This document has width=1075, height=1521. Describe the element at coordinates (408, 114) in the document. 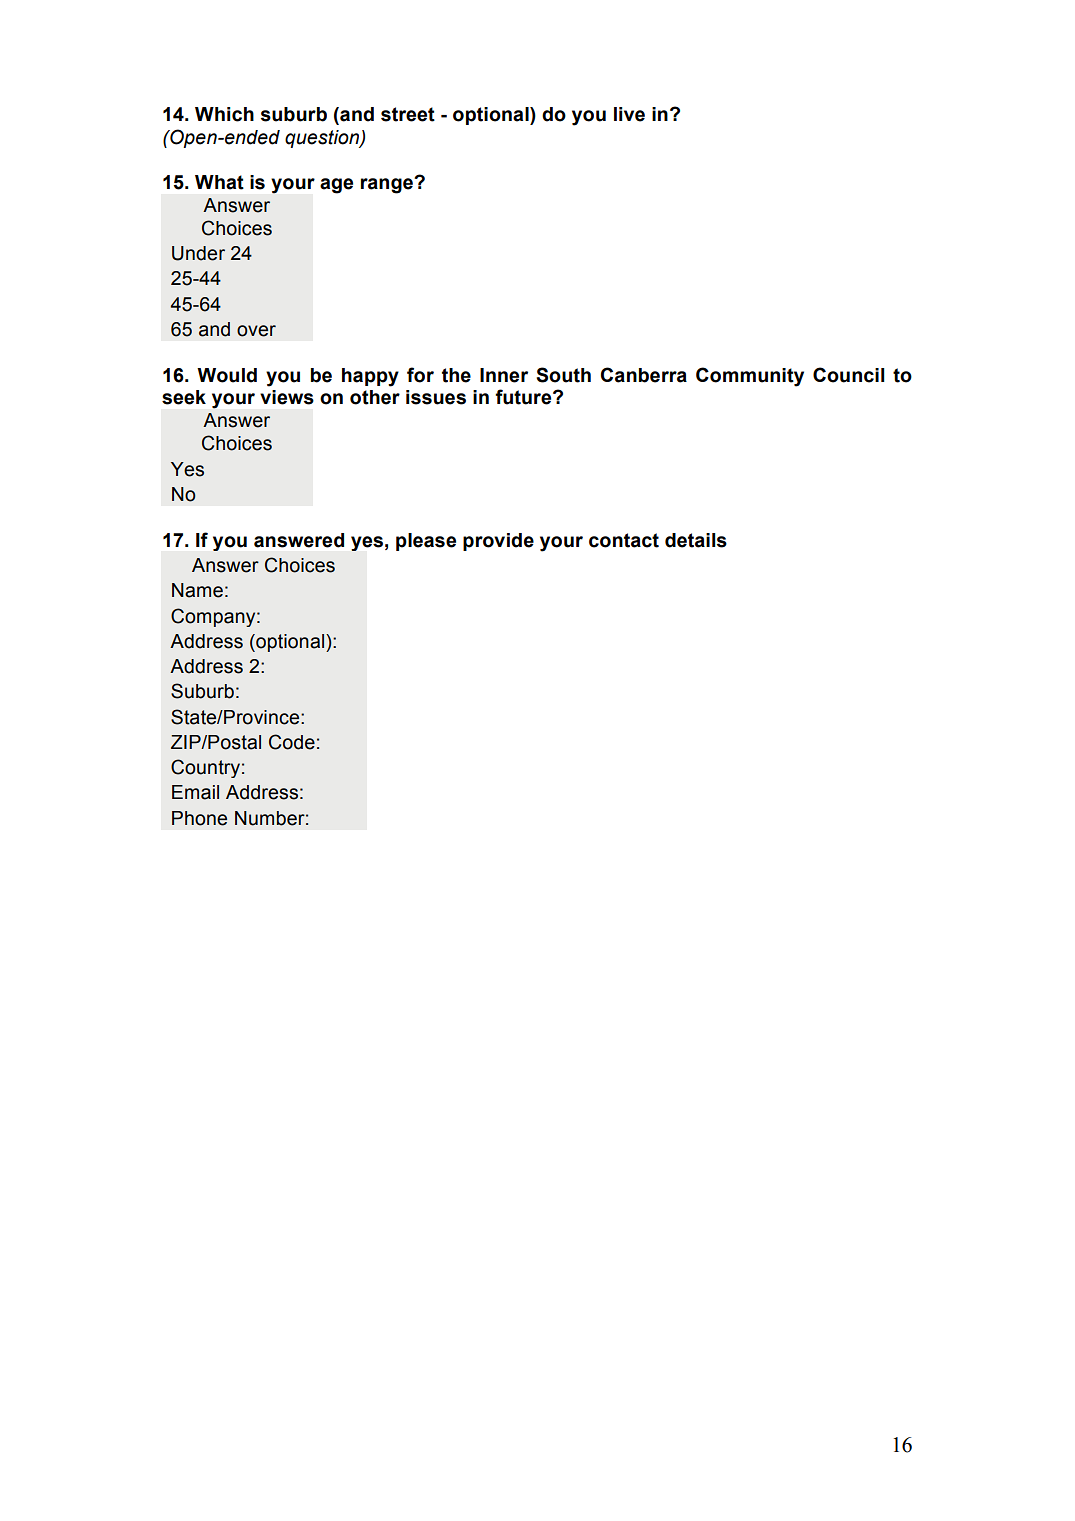

I see `street` at that location.
